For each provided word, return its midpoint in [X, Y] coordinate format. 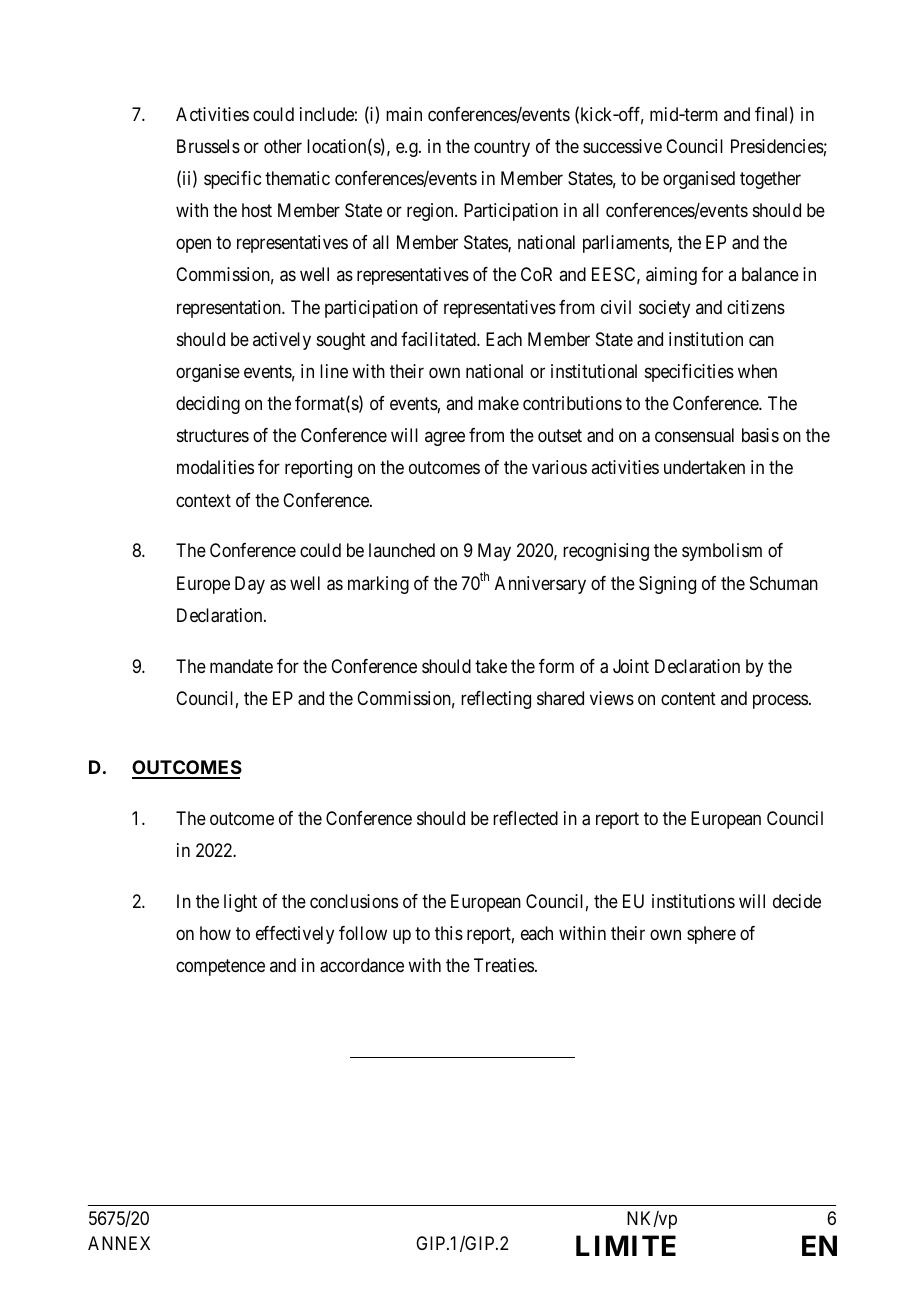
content [688, 698]
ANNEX [119, 1243]
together [770, 180]
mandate [241, 666]
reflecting [496, 700]
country [502, 148]
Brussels [208, 146]
